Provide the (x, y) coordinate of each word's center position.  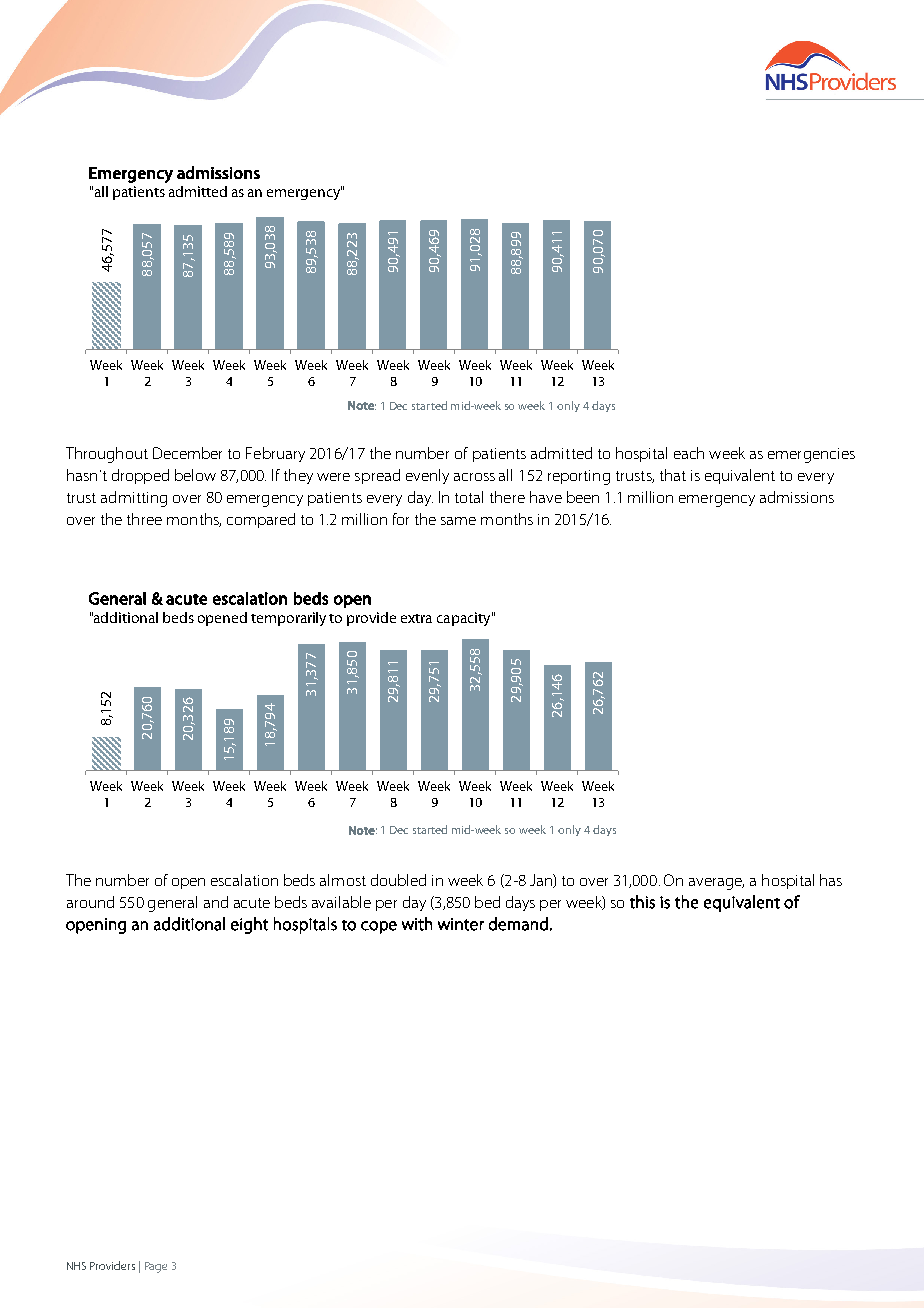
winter (461, 924)
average (716, 884)
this (642, 902)
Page (156, 1267)
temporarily (288, 619)
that (673, 475)
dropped (140, 476)
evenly (427, 476)
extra (416, 618)
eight (249, 925)
